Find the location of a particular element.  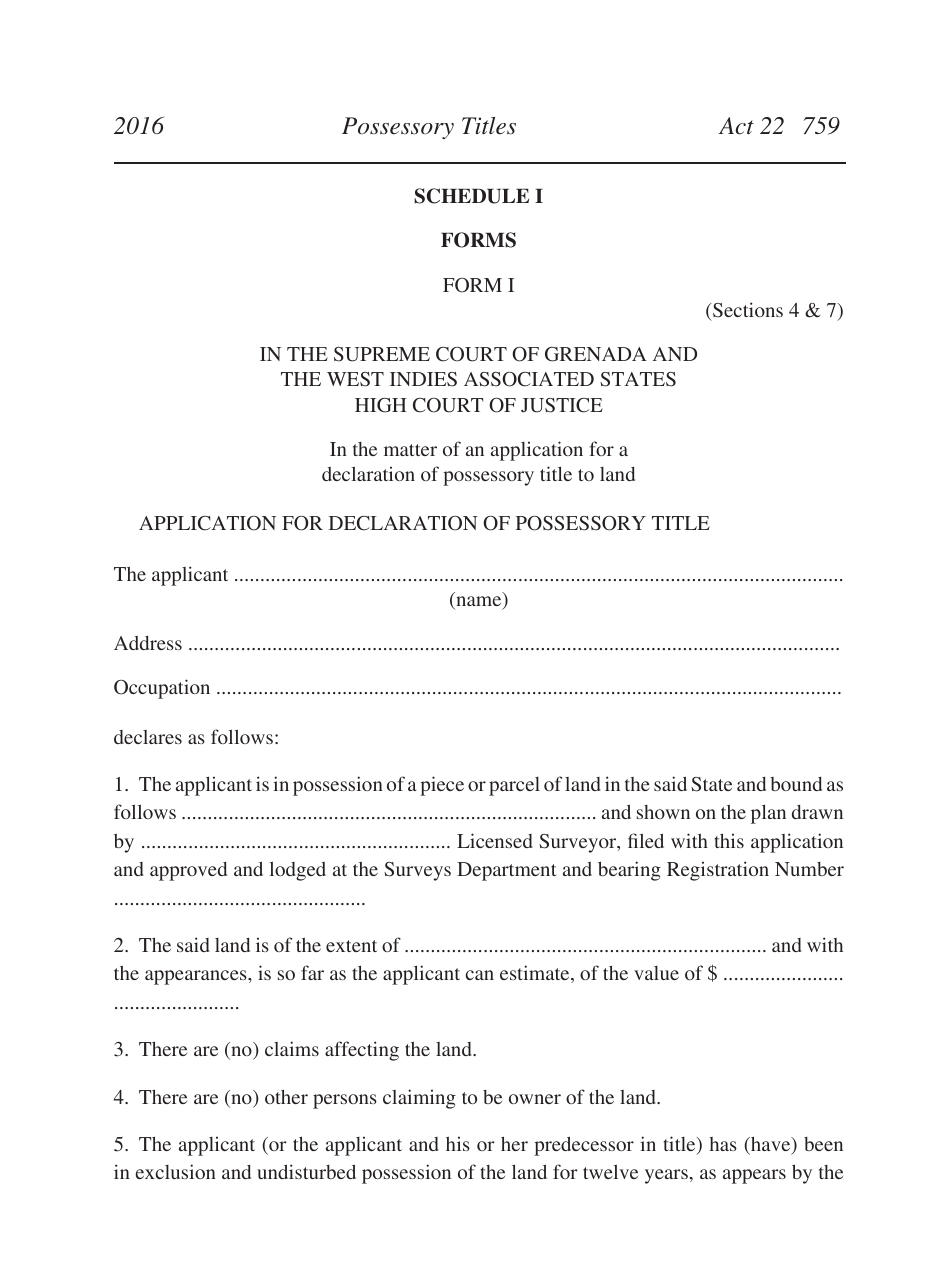

exclusion is located at coordinates (176, 1171).
